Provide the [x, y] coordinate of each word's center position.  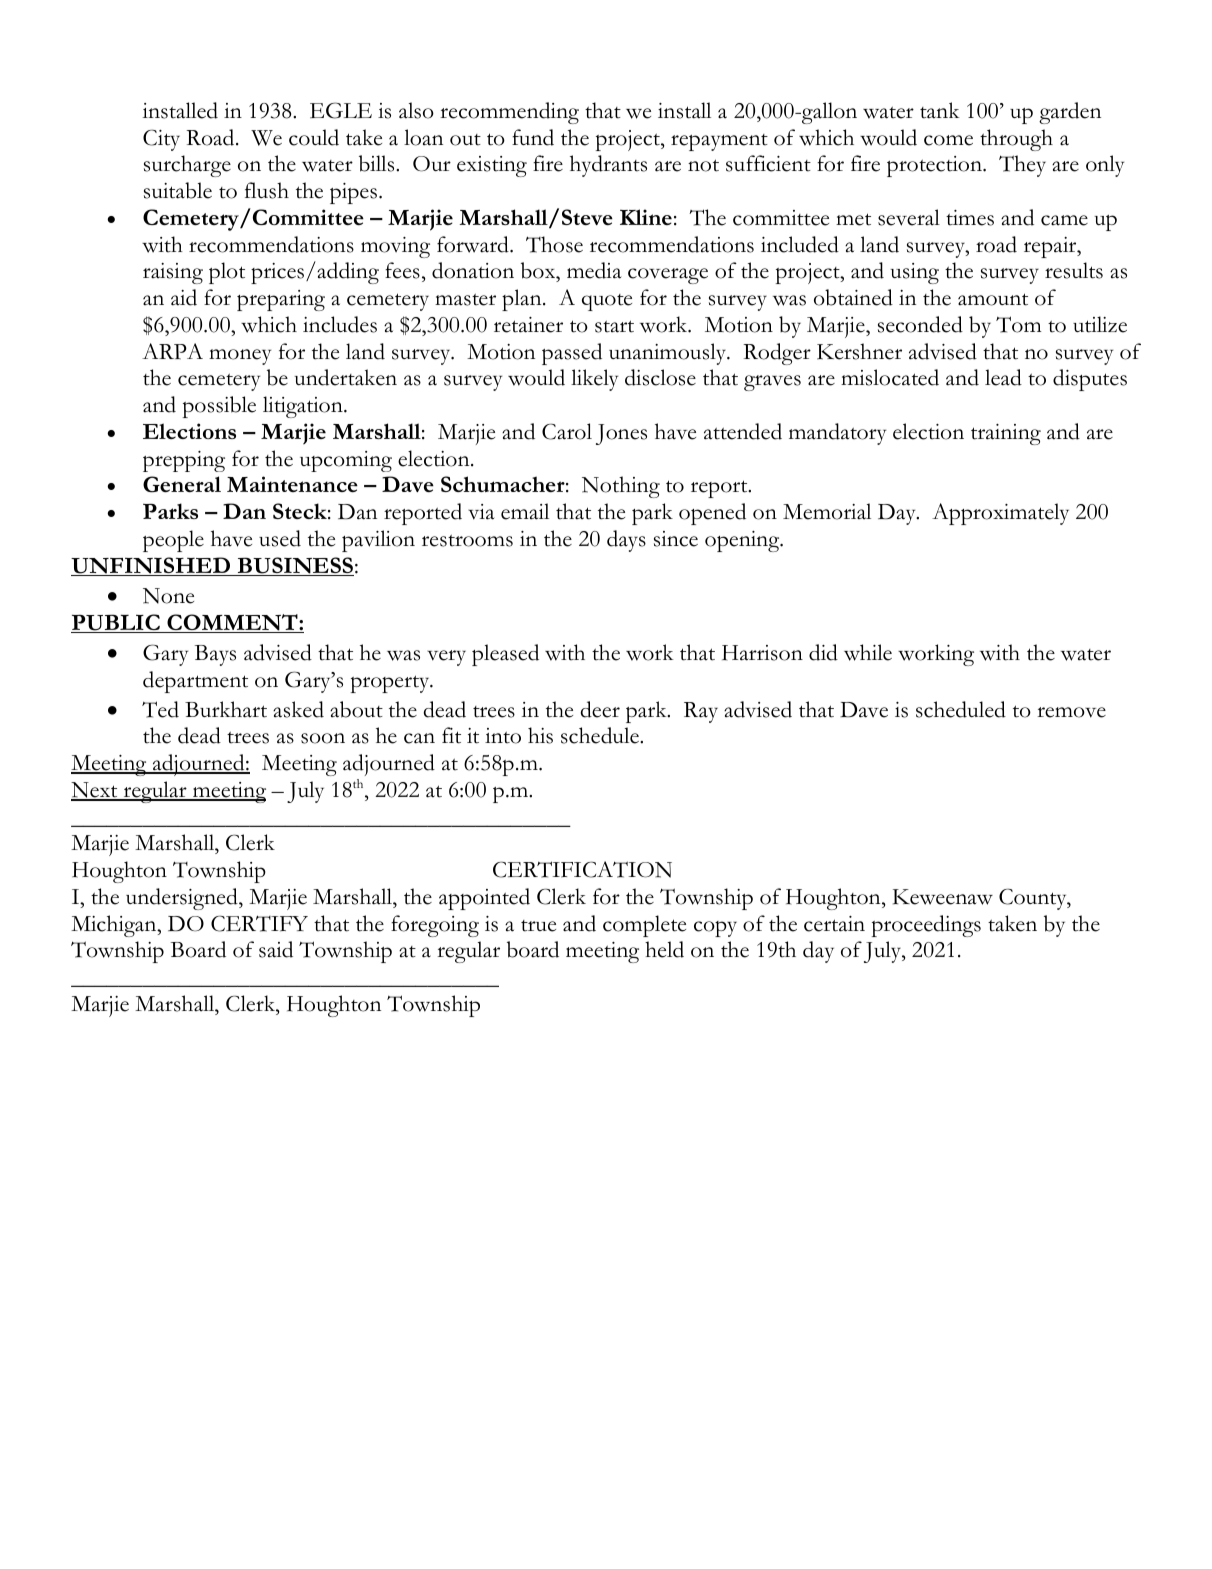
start [614, 326]
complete [644, 926]
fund [533, 137]
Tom [1019, 324]
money [240, 357]
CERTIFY [259, 923]
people [173, 541]
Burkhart [226, 709]
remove [1071, 712]
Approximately [1000, 514]
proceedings [926, 926]
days [626, 541]
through [1016, 140]
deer [600, 709]
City [161, 140]
